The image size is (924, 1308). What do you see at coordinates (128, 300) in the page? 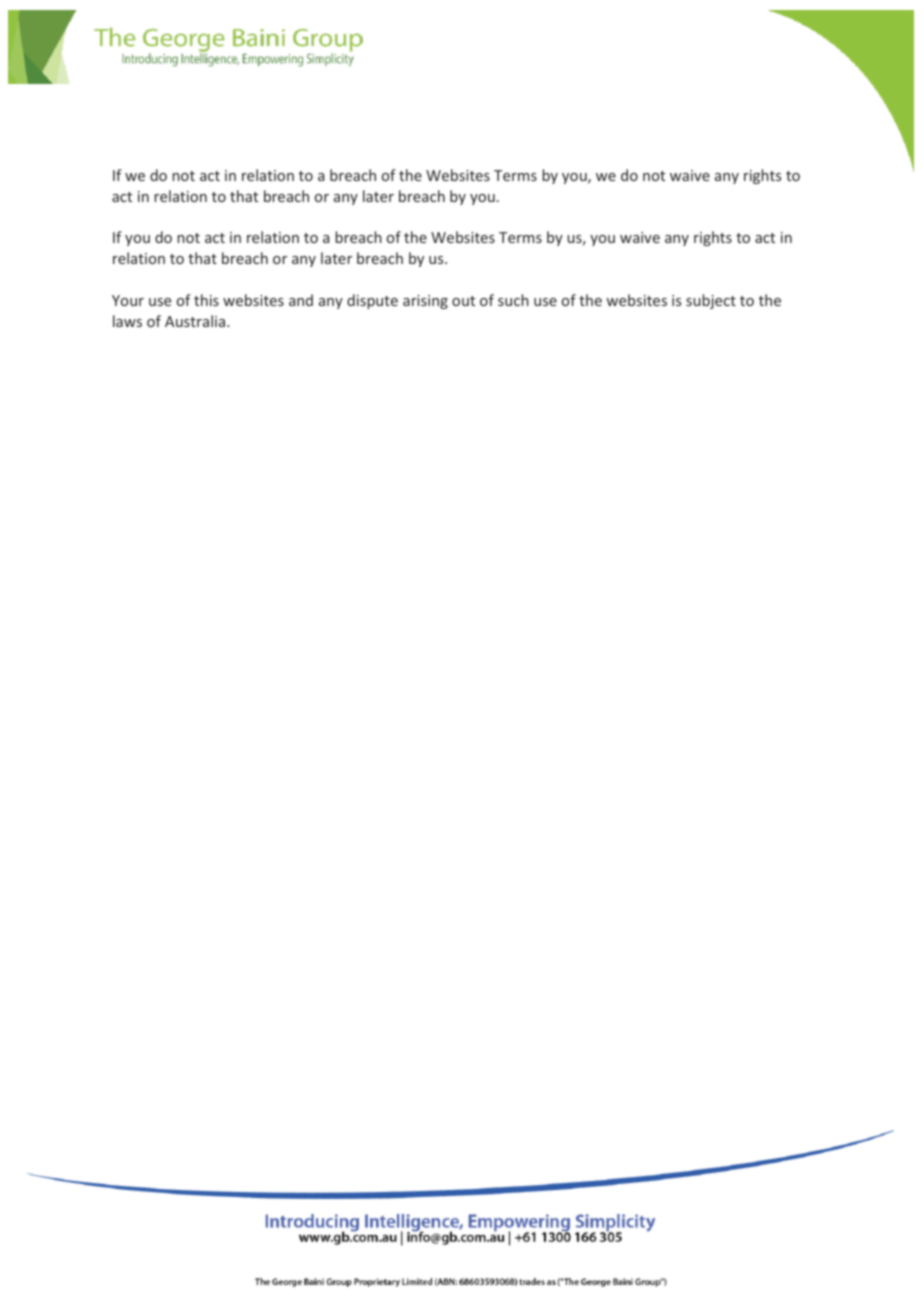
I see `Your` at bounding box center [128, 300].
